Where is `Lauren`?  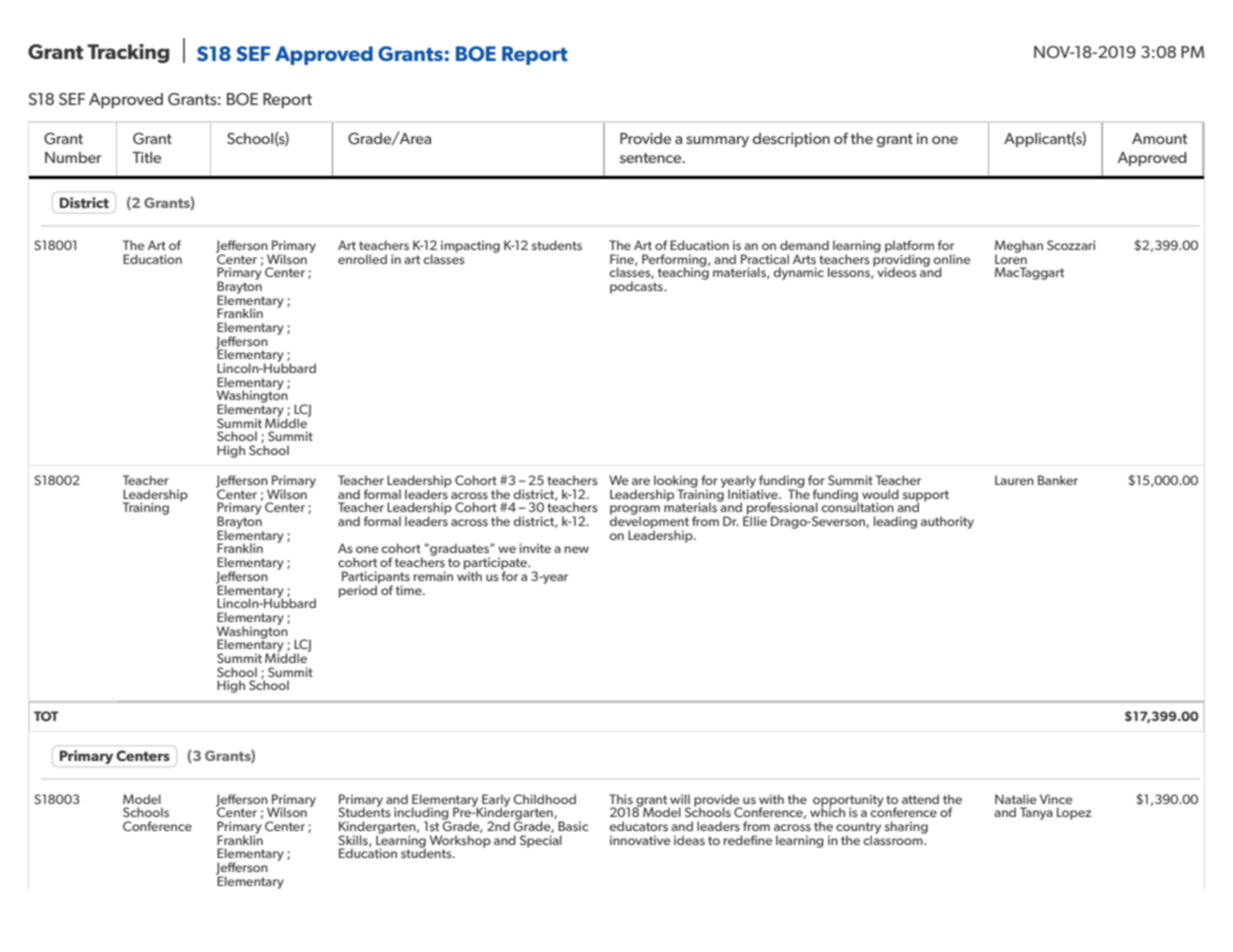 Lauren is located at coordinates (1014, 480).
